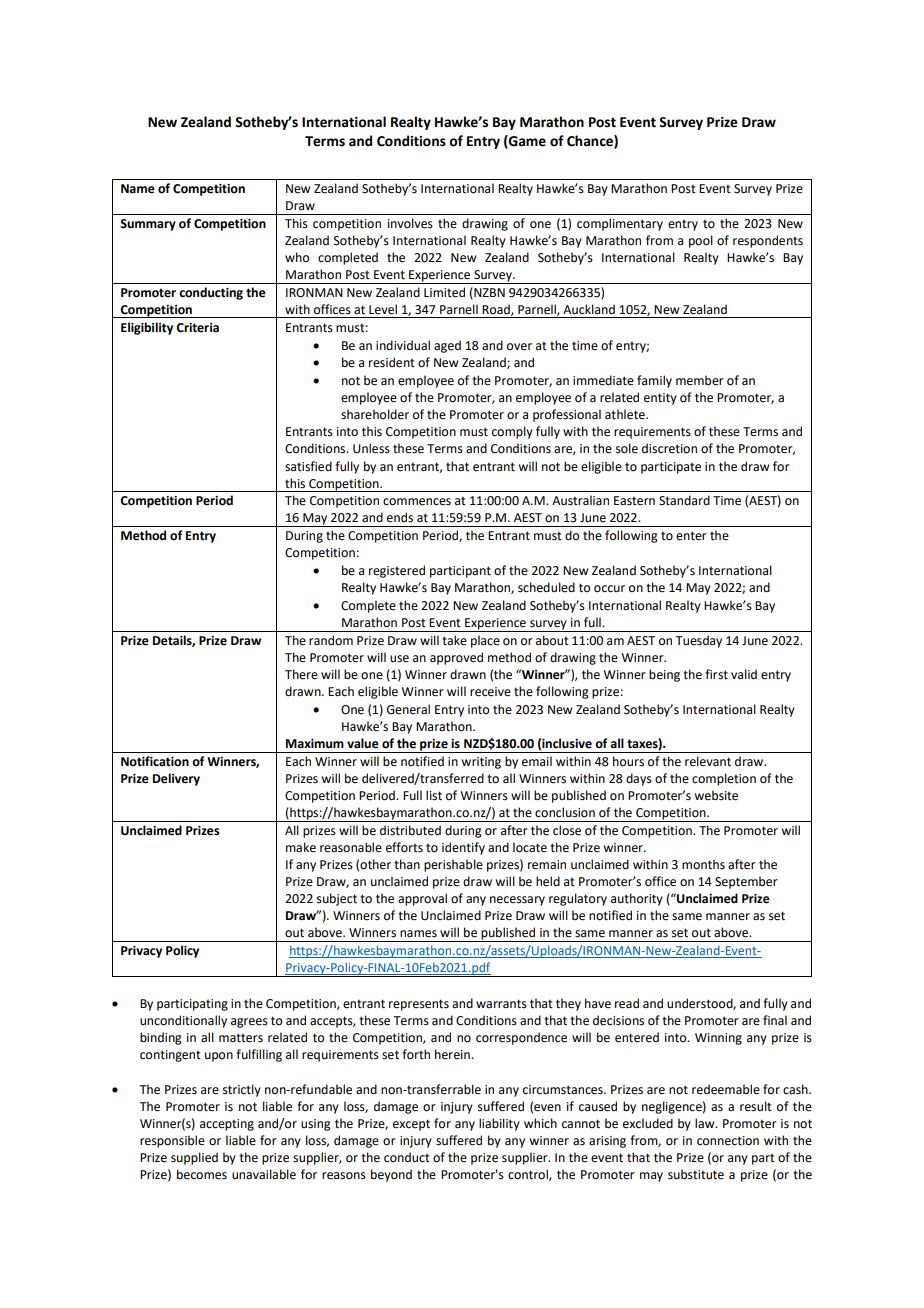  What do you see at coordinates (148, 225) in the screenshot?
I see `Summary` at bounding box center [148, 225].
